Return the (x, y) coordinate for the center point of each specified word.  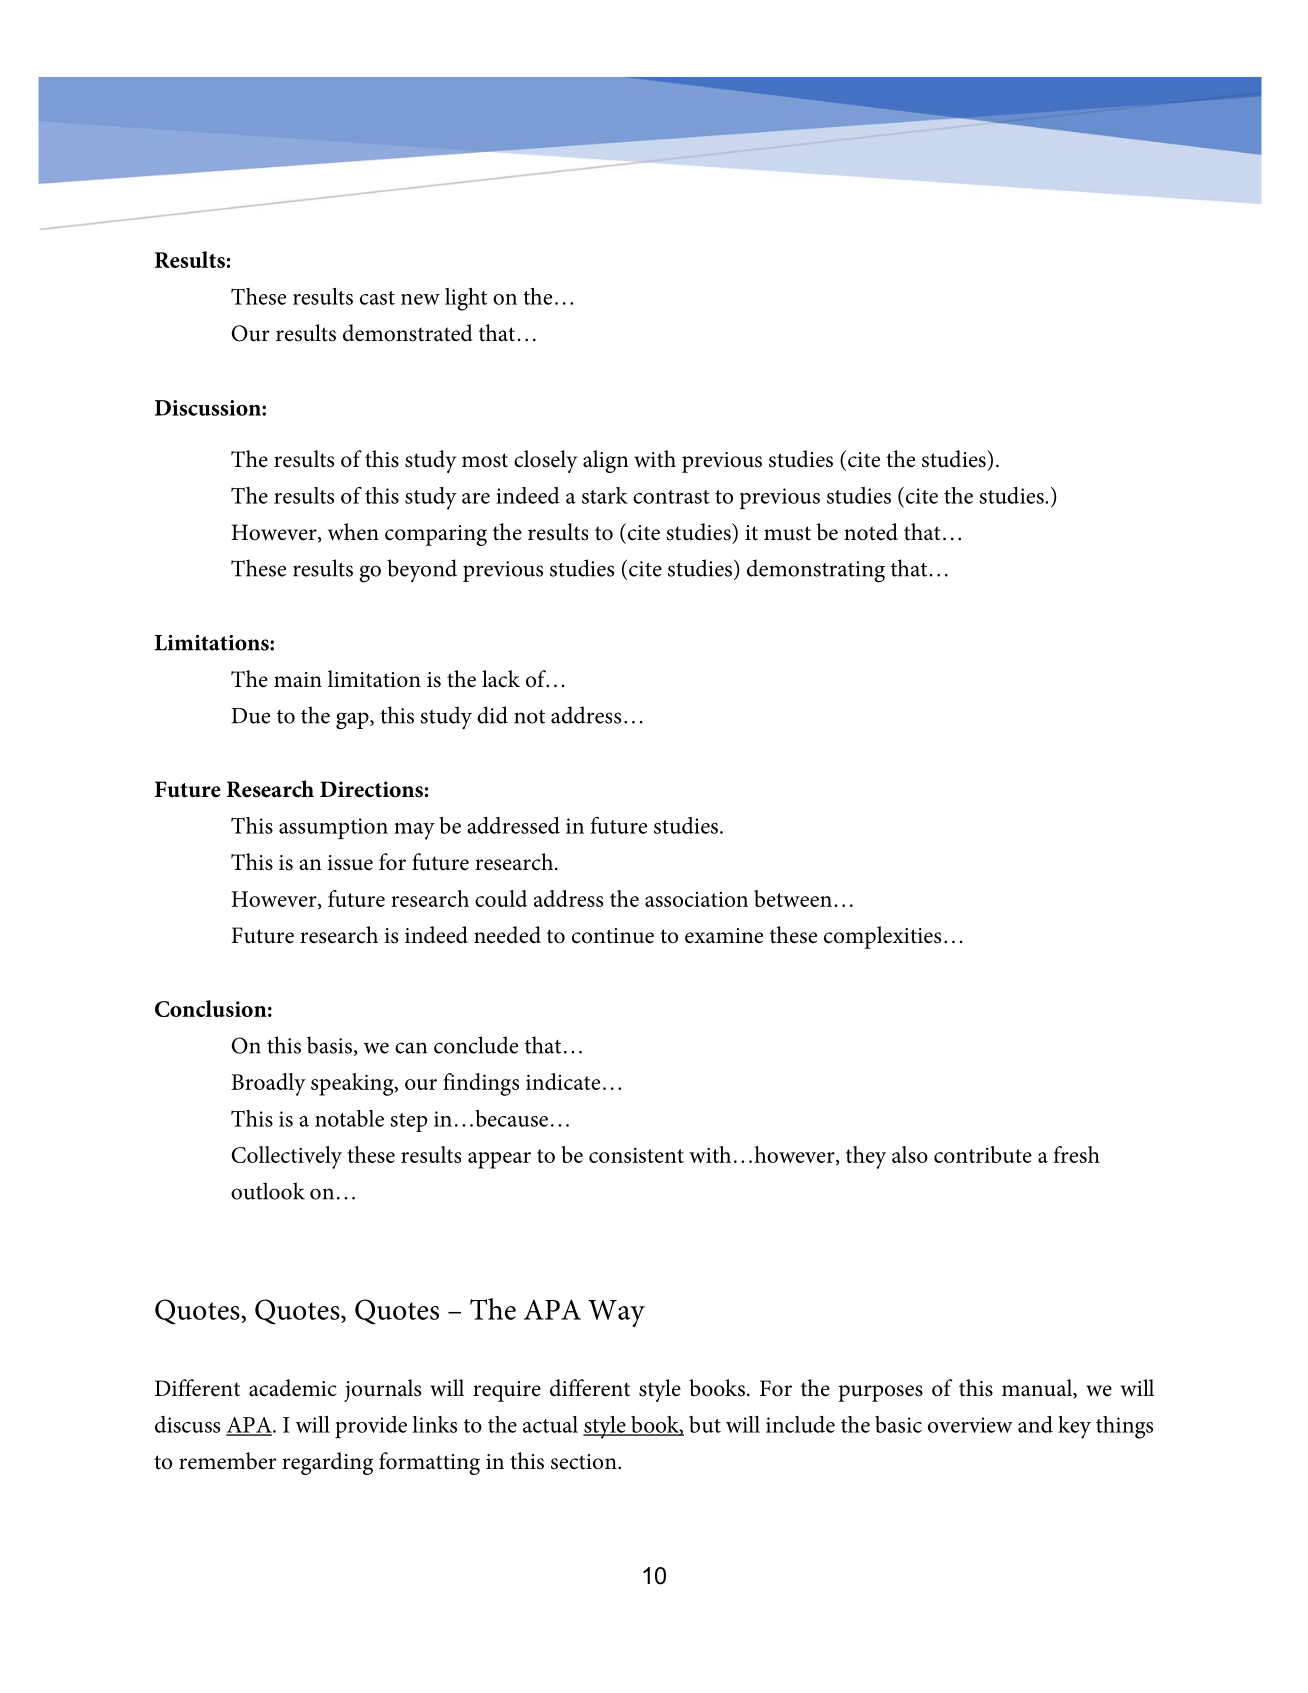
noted (871, 532)
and (1035, 1424)
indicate (563, 1081)
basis (329, 1045)
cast (377, 298)
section (585, 1462)
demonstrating (816, 571)
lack (501, 679)
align (606, 461)
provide (371, 1427)
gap (353, 721)
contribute (983, 1154)
